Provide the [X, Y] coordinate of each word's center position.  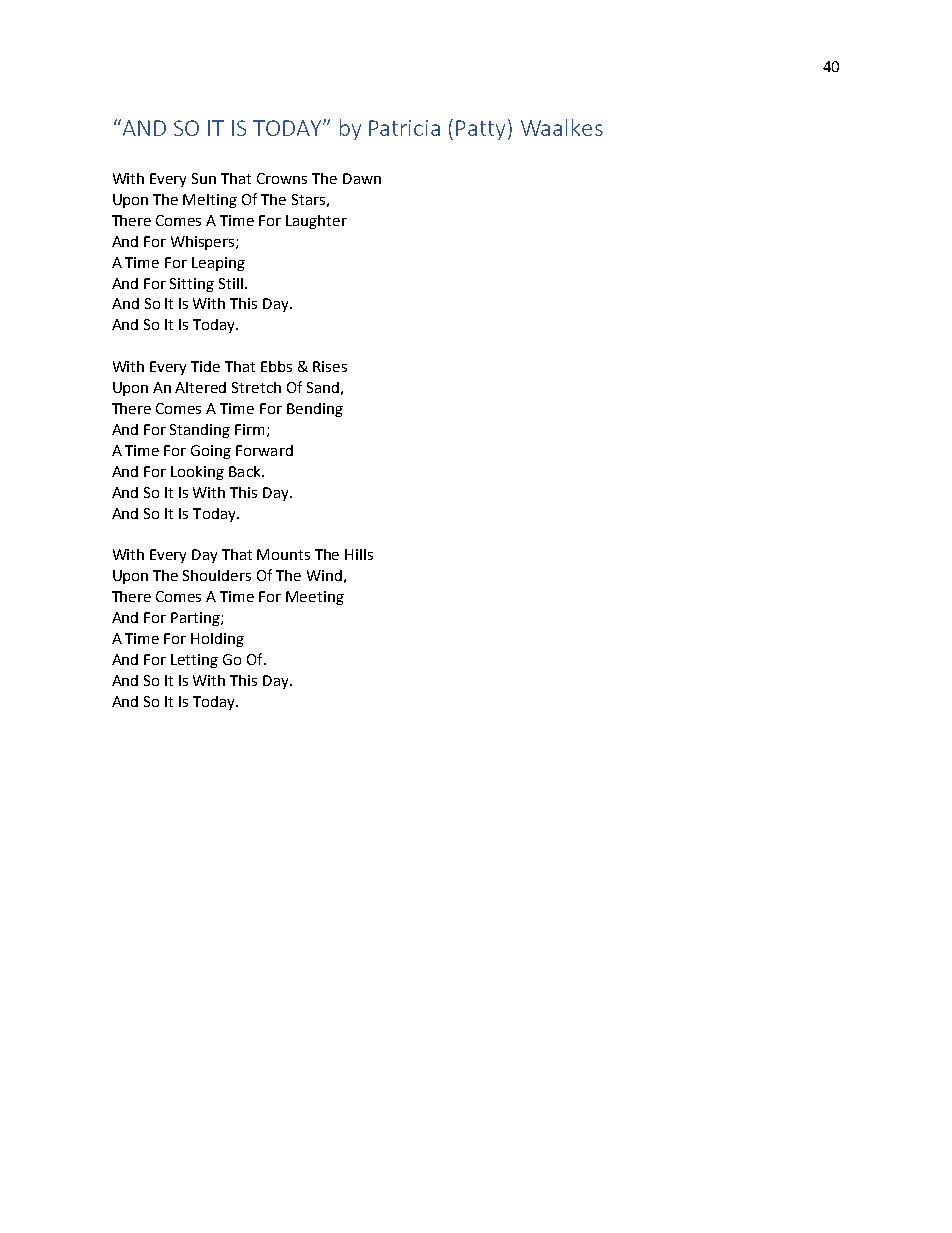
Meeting [315, 598]
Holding [217, 640]
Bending [315, 410]
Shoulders [217, 575]
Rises [330, 366]
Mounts [283, 554]
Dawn [362, 178]
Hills [359, 554]
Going [211, 452]
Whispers [204, 243]
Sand [323, 387]
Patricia [404, 128]
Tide [205, 366]
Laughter [316, 222]
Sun [204, 178]
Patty [480, 130]
